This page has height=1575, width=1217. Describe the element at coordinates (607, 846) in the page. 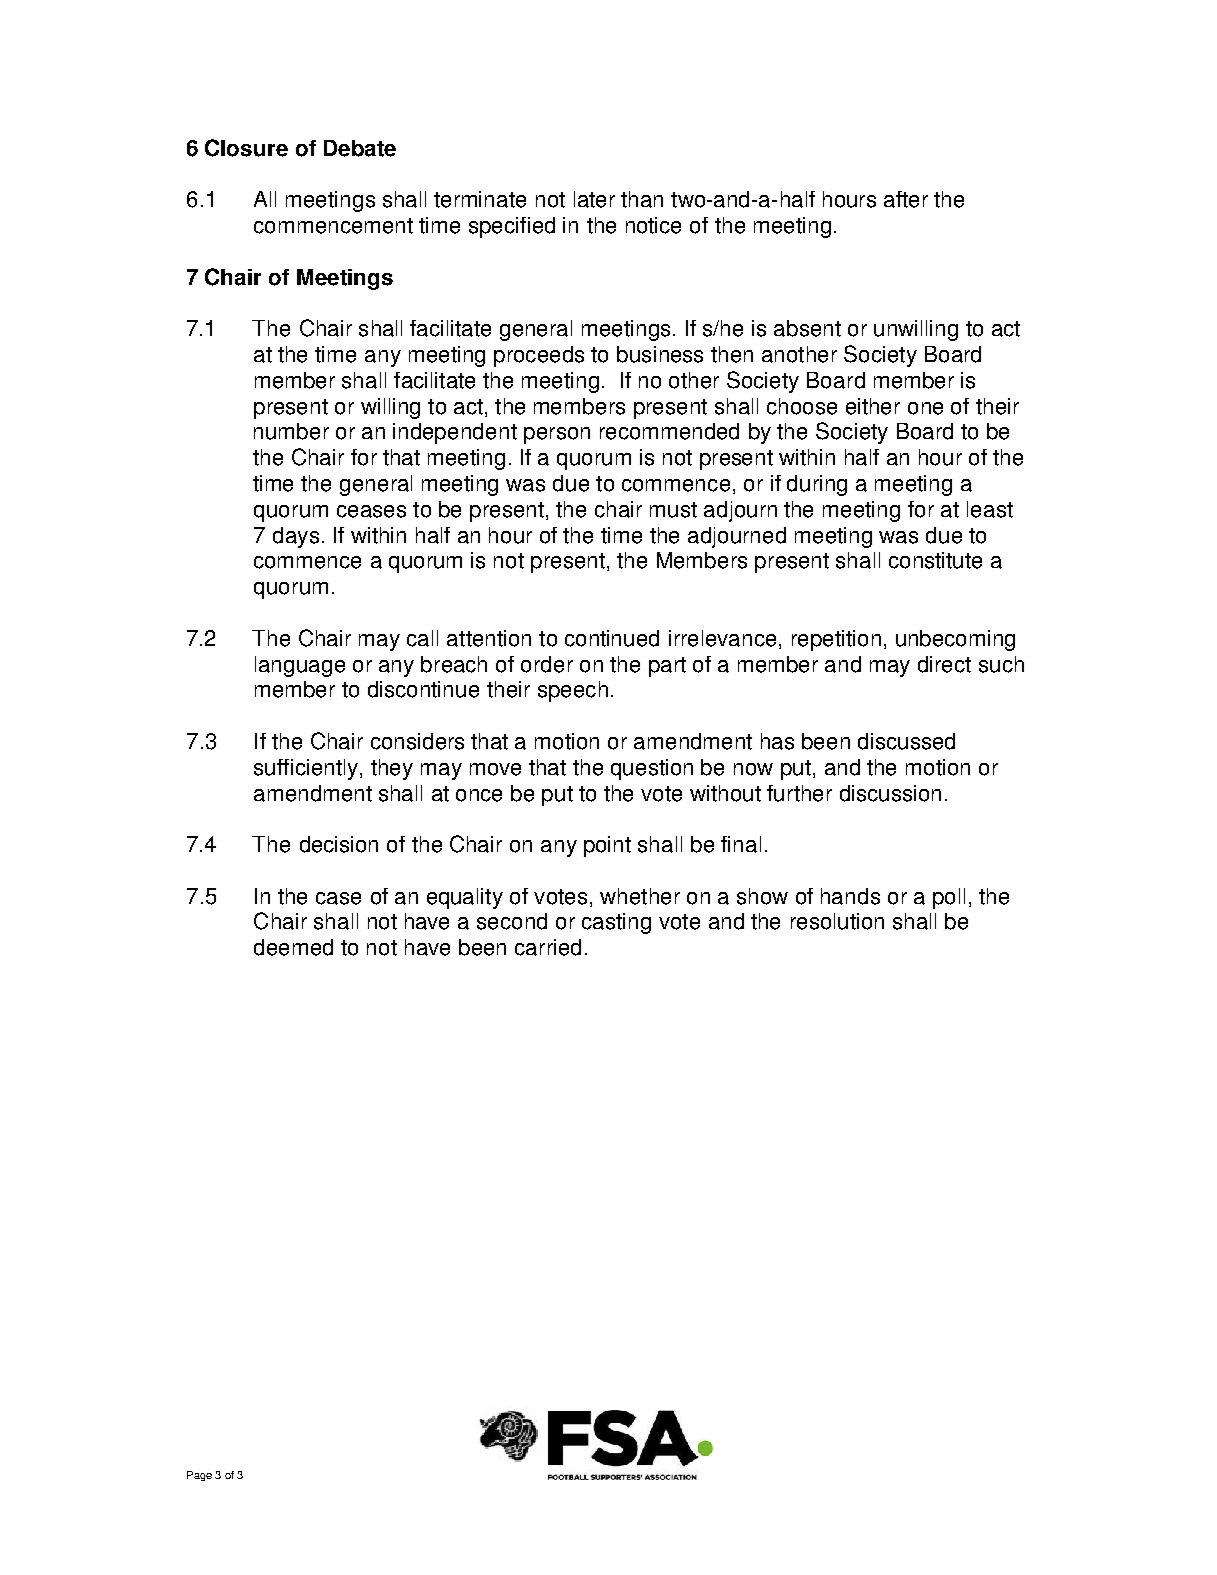

I see `point` at that location.
